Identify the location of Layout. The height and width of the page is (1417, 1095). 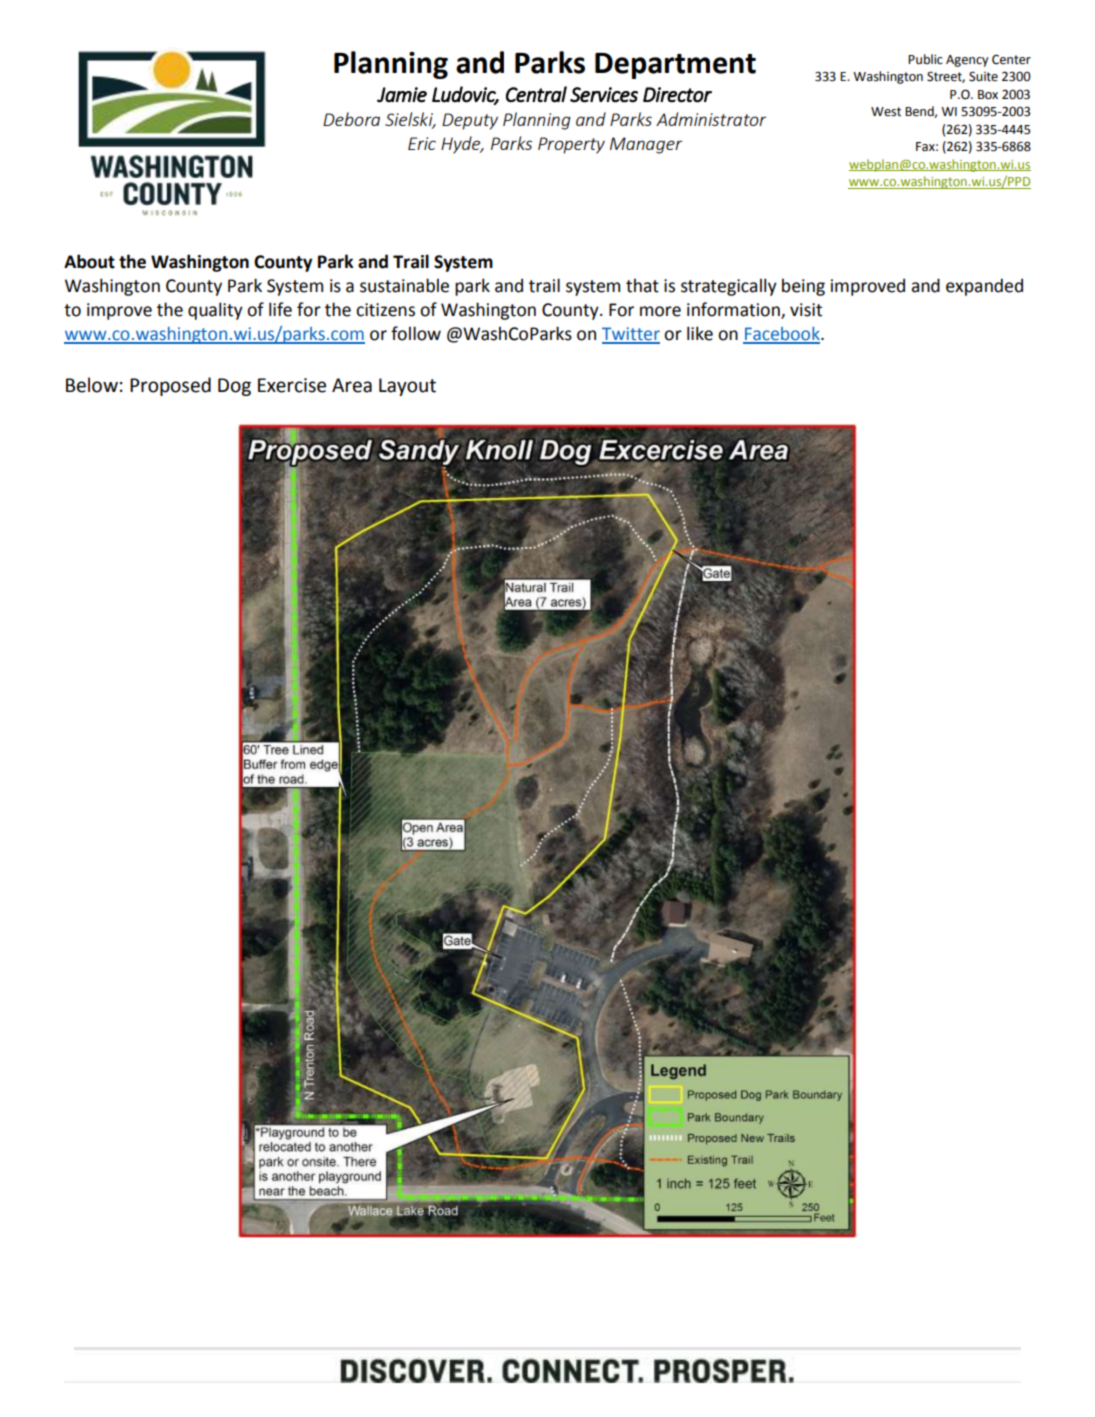
(407, 387).
